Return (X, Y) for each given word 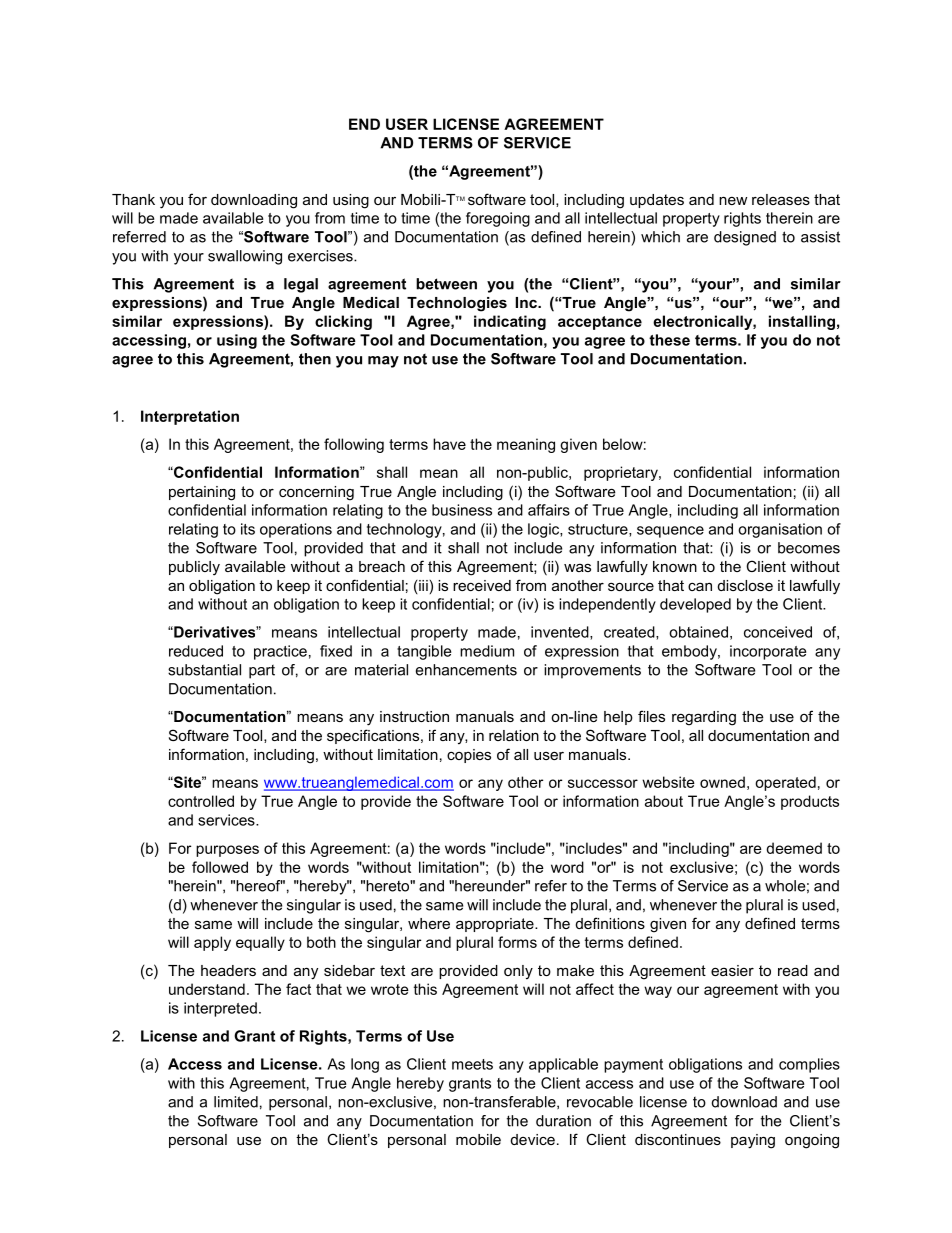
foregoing (498, 219)
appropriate (496, 925)
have (449, 444)
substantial (204, 670)
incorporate (768, 652)
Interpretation (190, 417)
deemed (794, 848)
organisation (780, 530)
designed (745, 238)
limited (236, 1102)
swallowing (245, 257)
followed (220, 867)
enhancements (466, 670)
